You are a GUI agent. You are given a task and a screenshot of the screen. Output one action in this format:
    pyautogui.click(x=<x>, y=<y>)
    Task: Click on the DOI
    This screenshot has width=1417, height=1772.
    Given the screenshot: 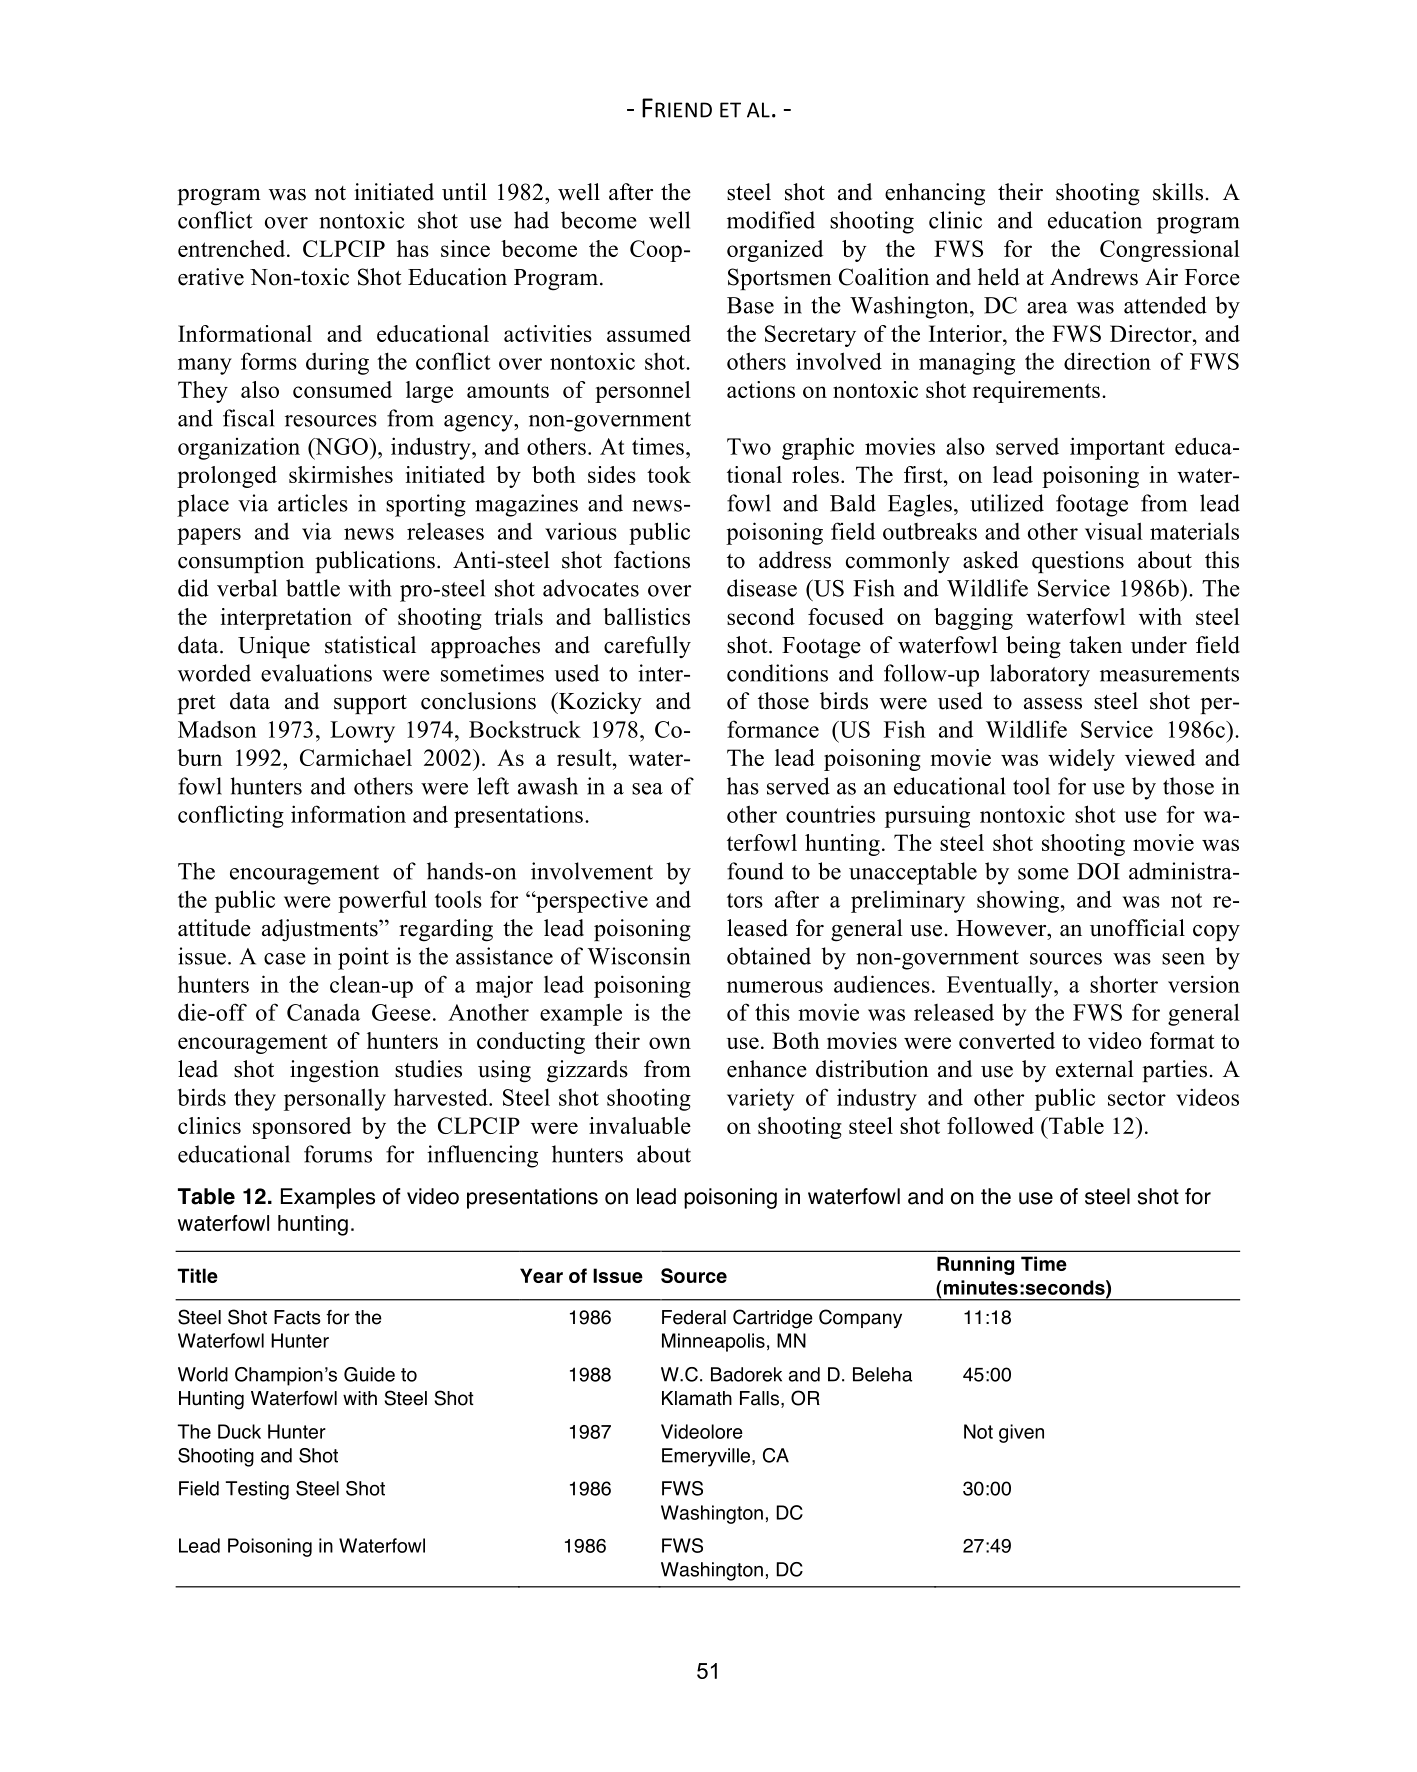 What is the action you would take?
    pyautogui.click(x=1098, y=871)
